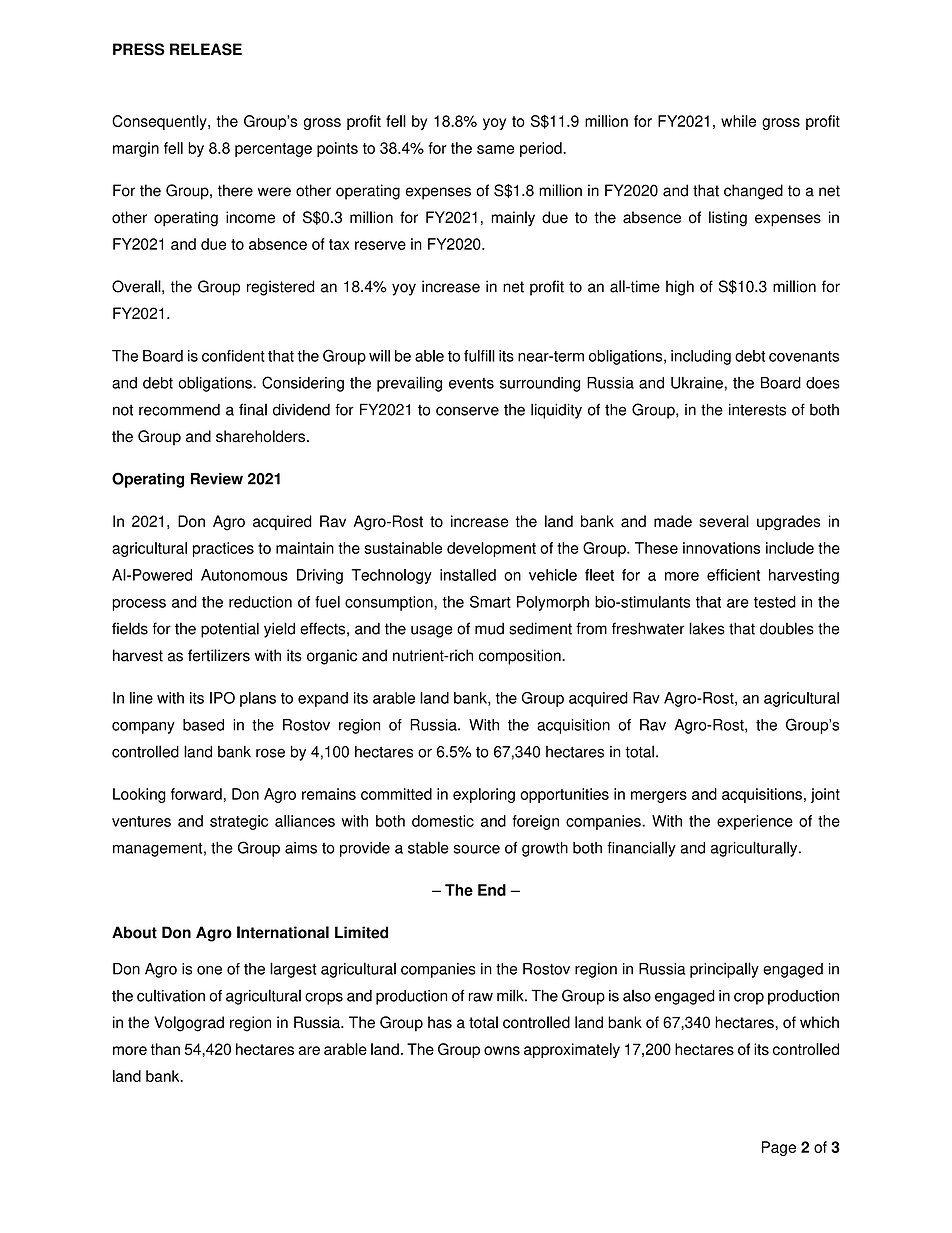 This screenshot has height=1233, width=952. I want to click on same, so click(495, 149).
